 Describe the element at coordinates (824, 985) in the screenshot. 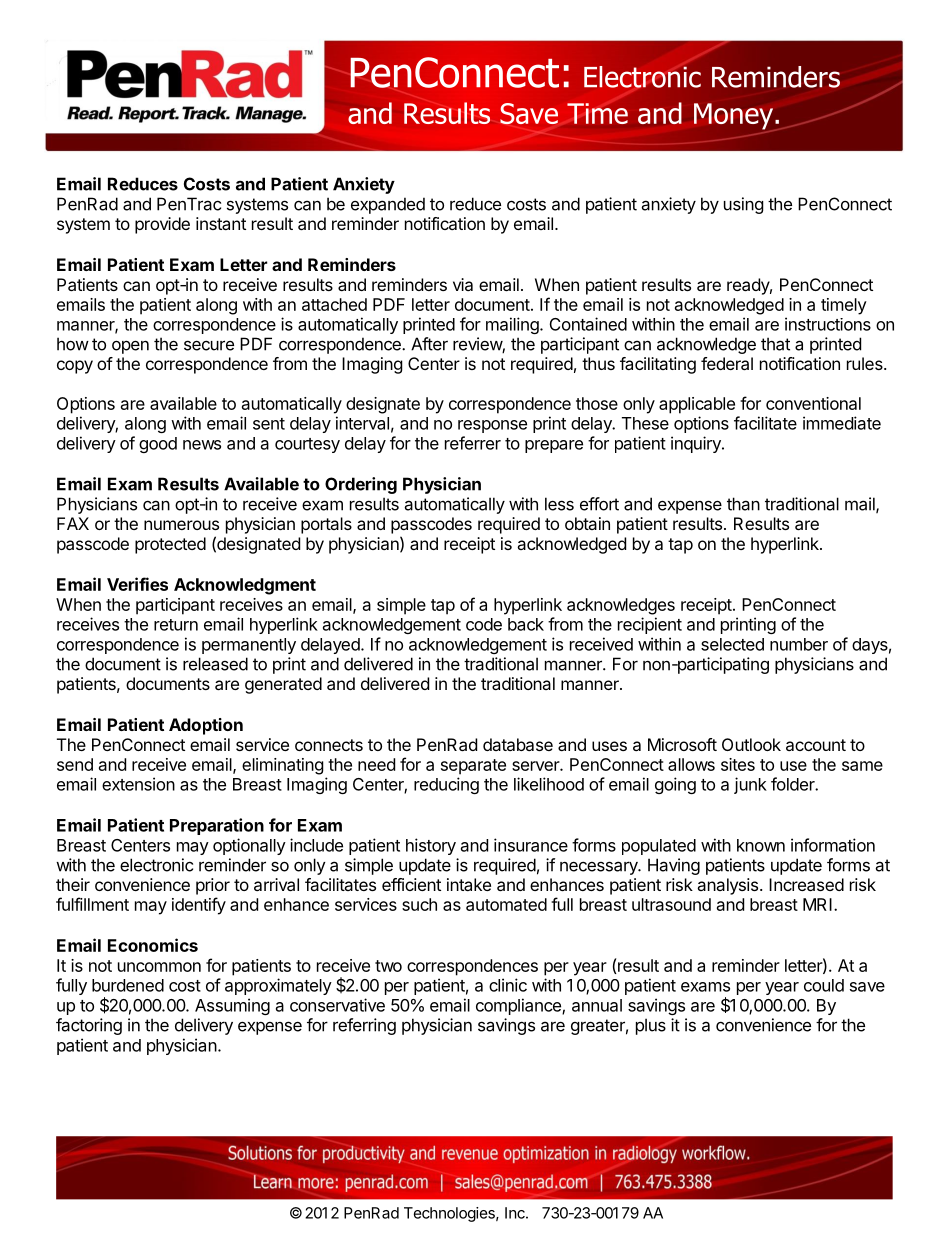

I see `could` at that location.
